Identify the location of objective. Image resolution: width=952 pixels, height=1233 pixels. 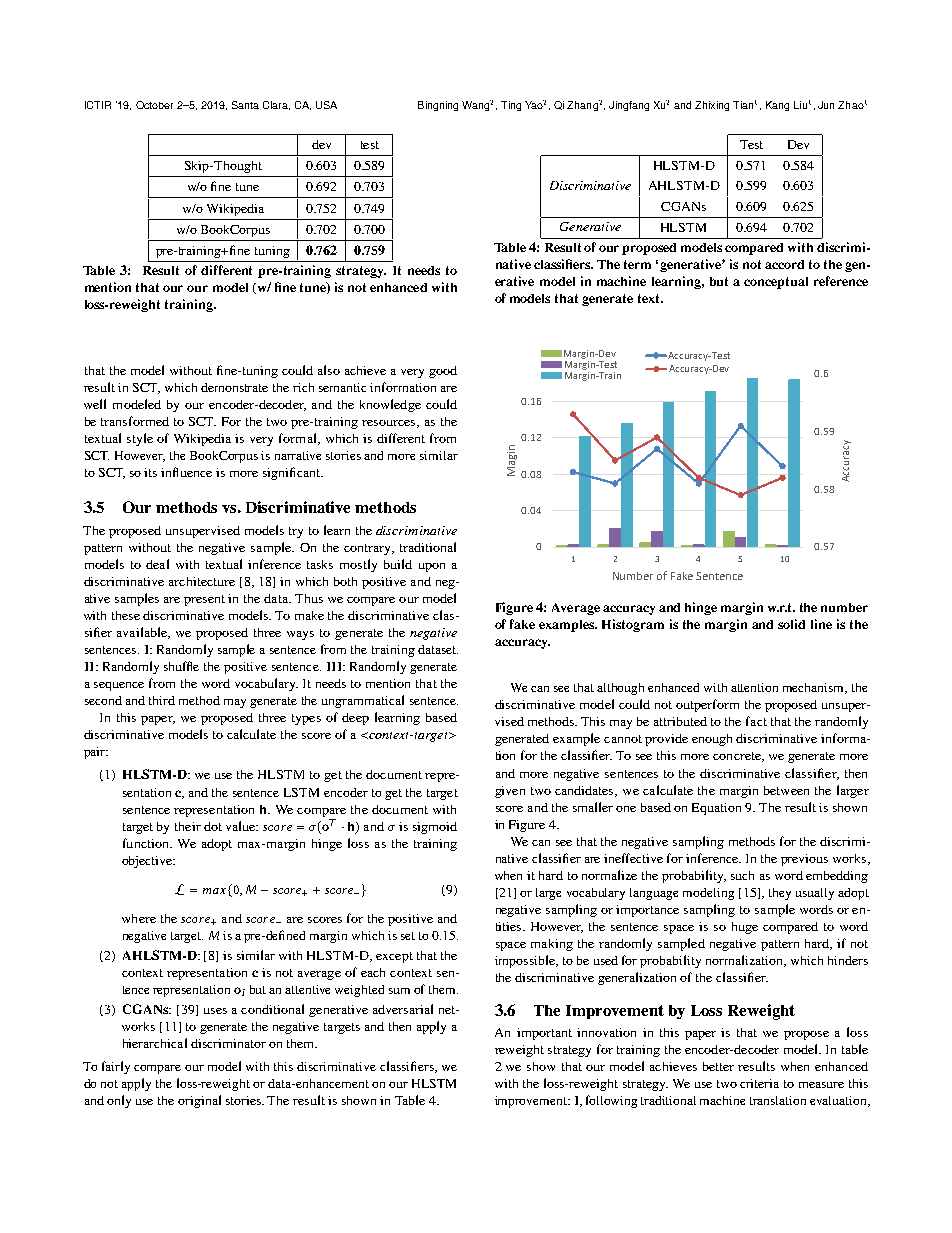
(148, 862).
